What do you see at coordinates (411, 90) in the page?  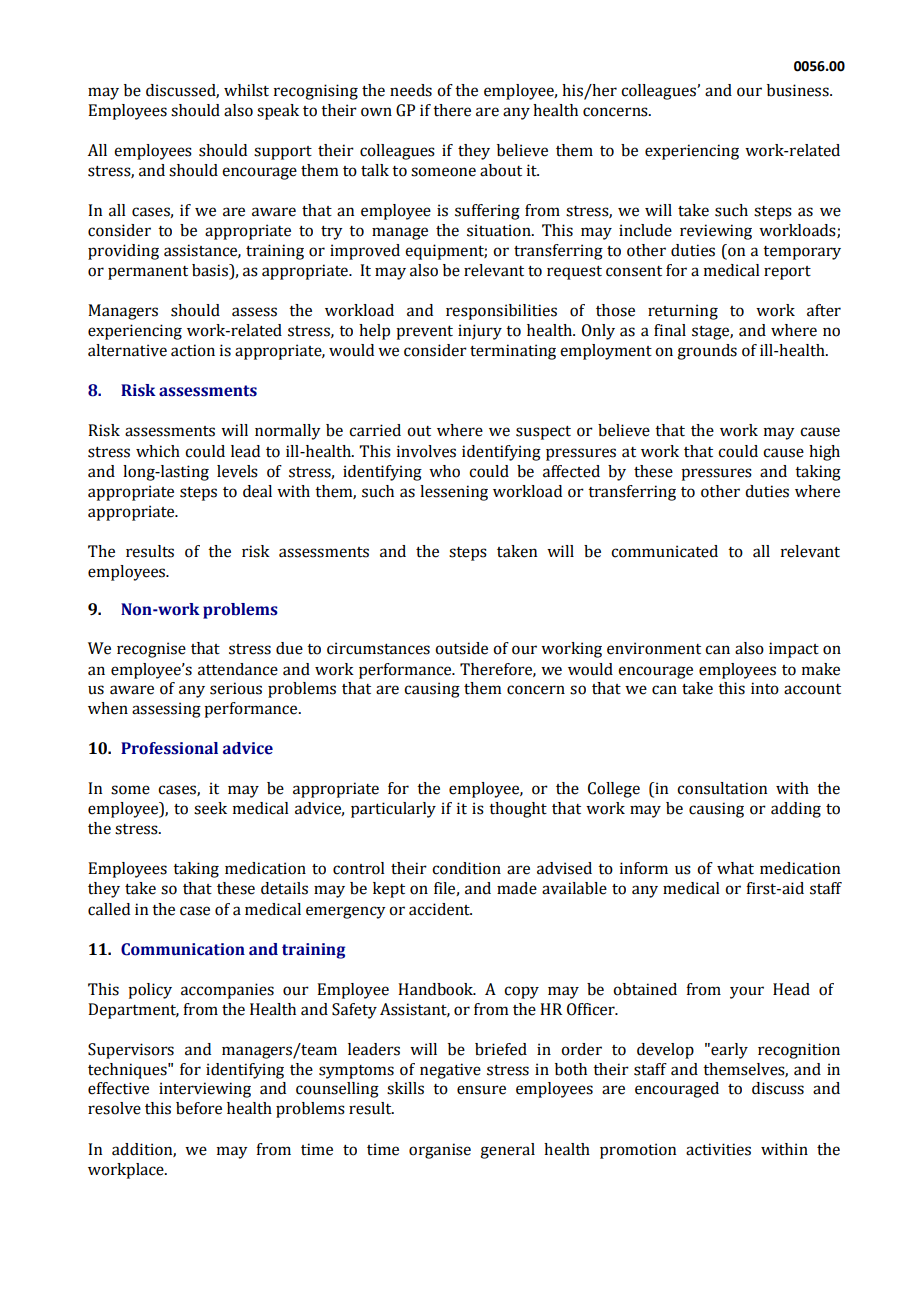 I see `needs` at bounding box center [411, 90].
